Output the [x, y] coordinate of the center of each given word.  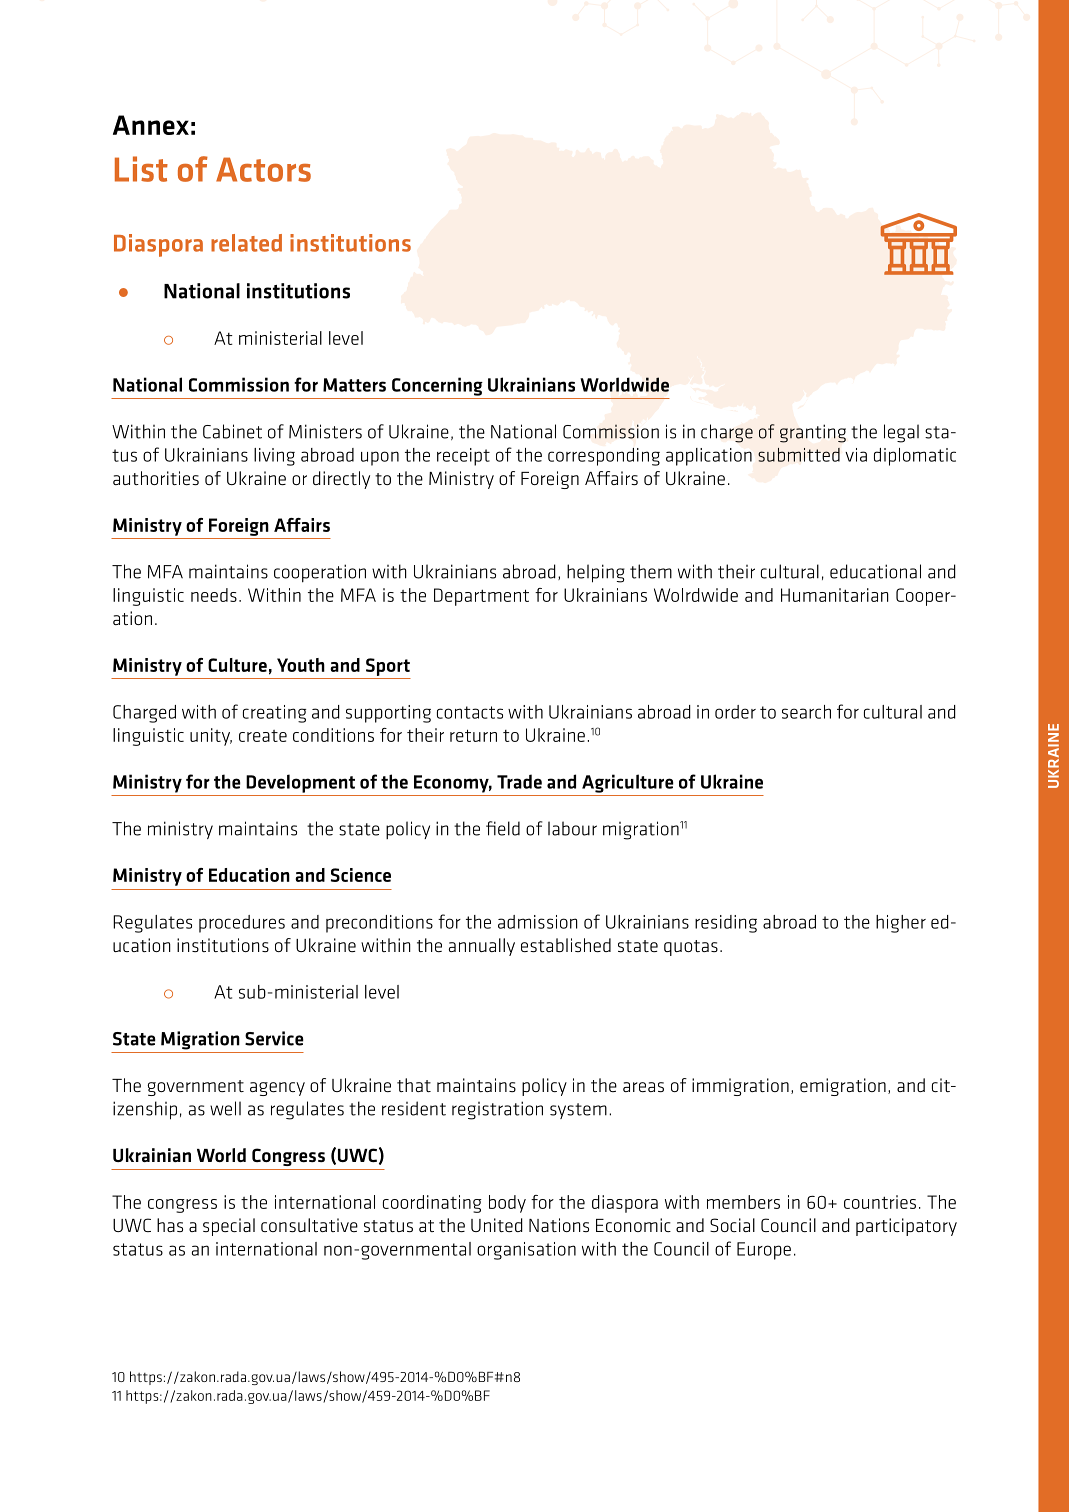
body [507, 1204]
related [246, 243]
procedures [242, 924]
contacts [470, 712]
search [806, 712]
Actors [263, 169]
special [229, 1227]
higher [901, 924]
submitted [799, 455]
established [566, 945]
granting [813, 434]
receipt [463, 457]
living [274, 457]
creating [274, 714]
